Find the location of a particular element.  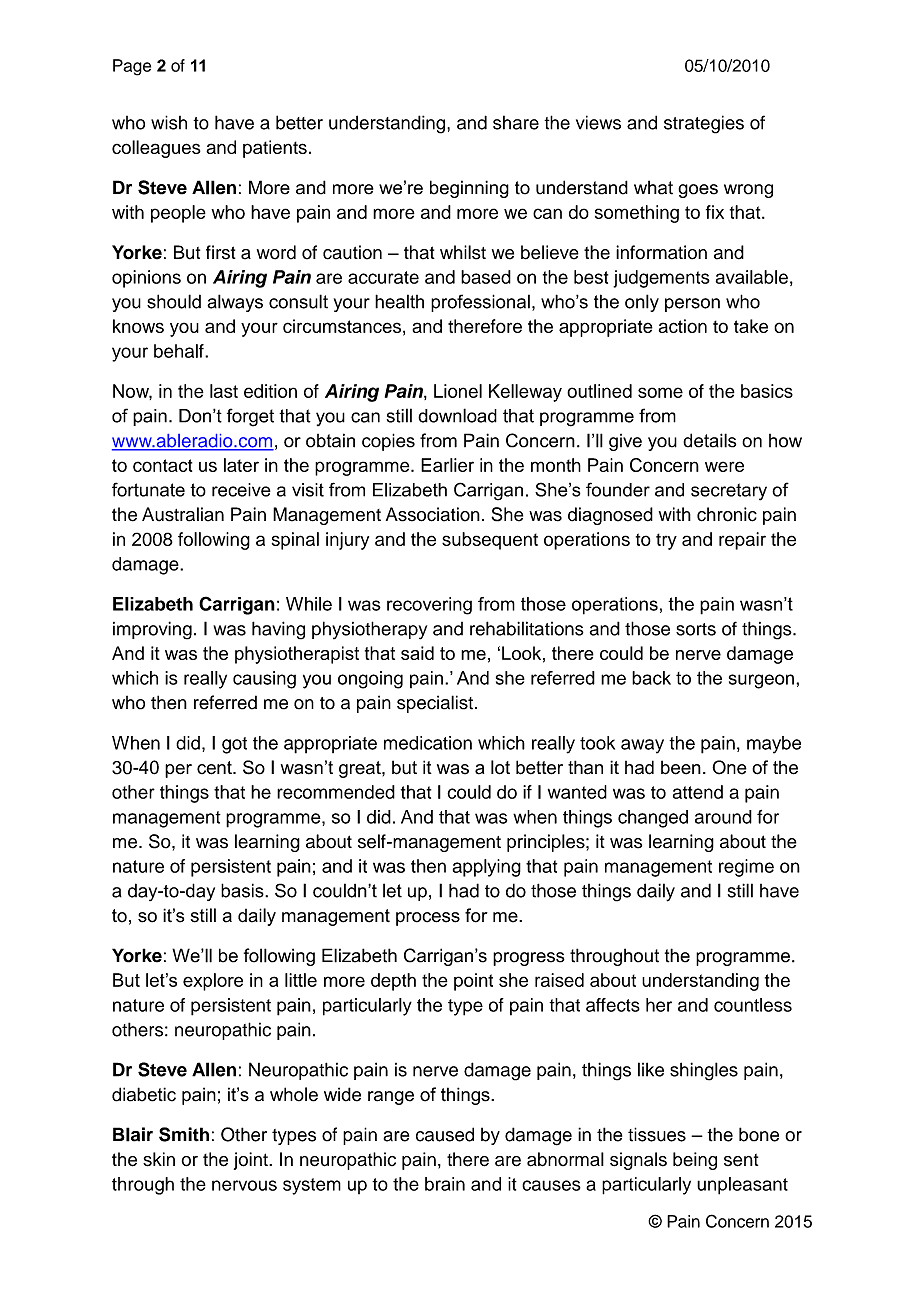

recovering is located at coordinates (429, 606).
